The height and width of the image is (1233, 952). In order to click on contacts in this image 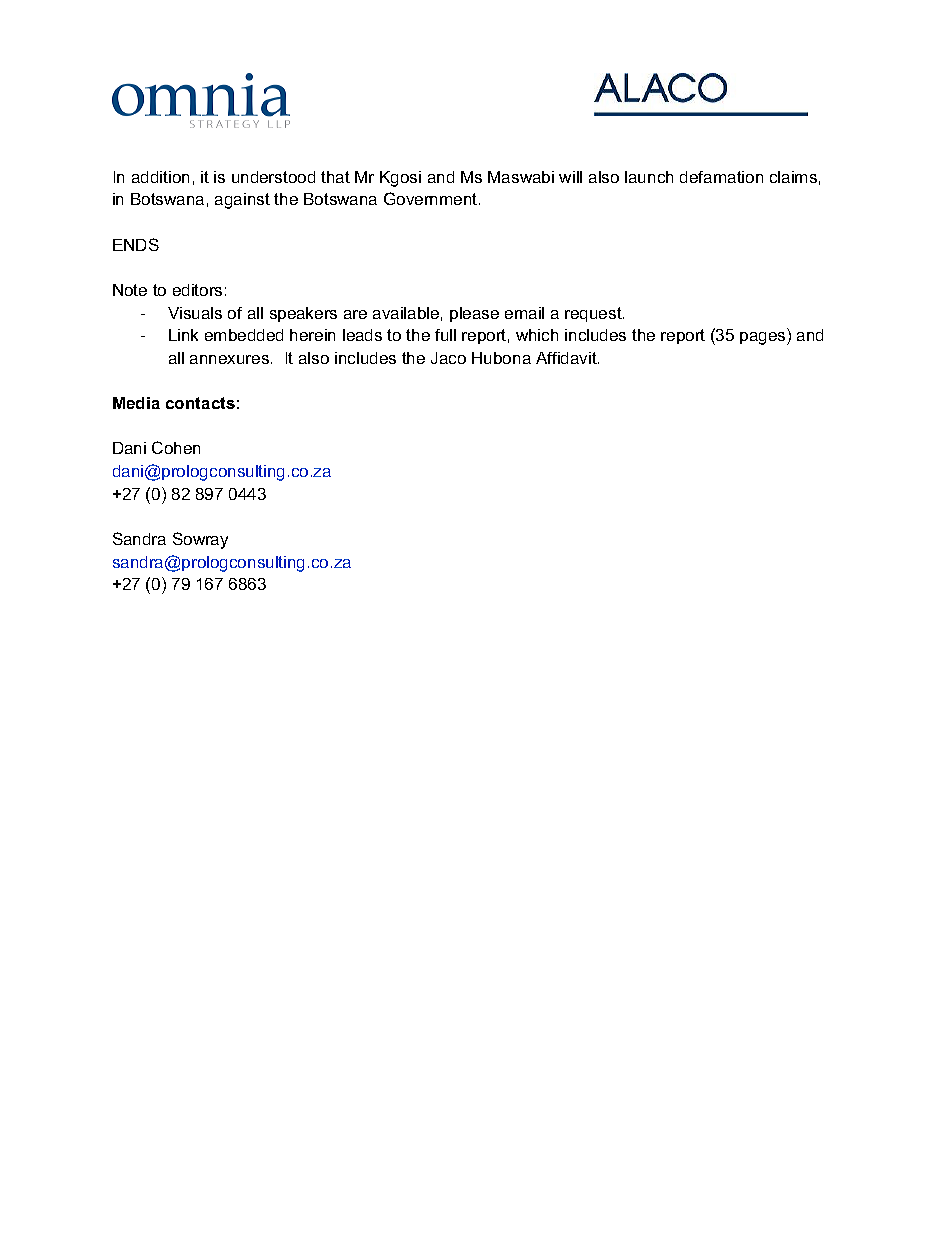, I will do `click(200, 403)`.
